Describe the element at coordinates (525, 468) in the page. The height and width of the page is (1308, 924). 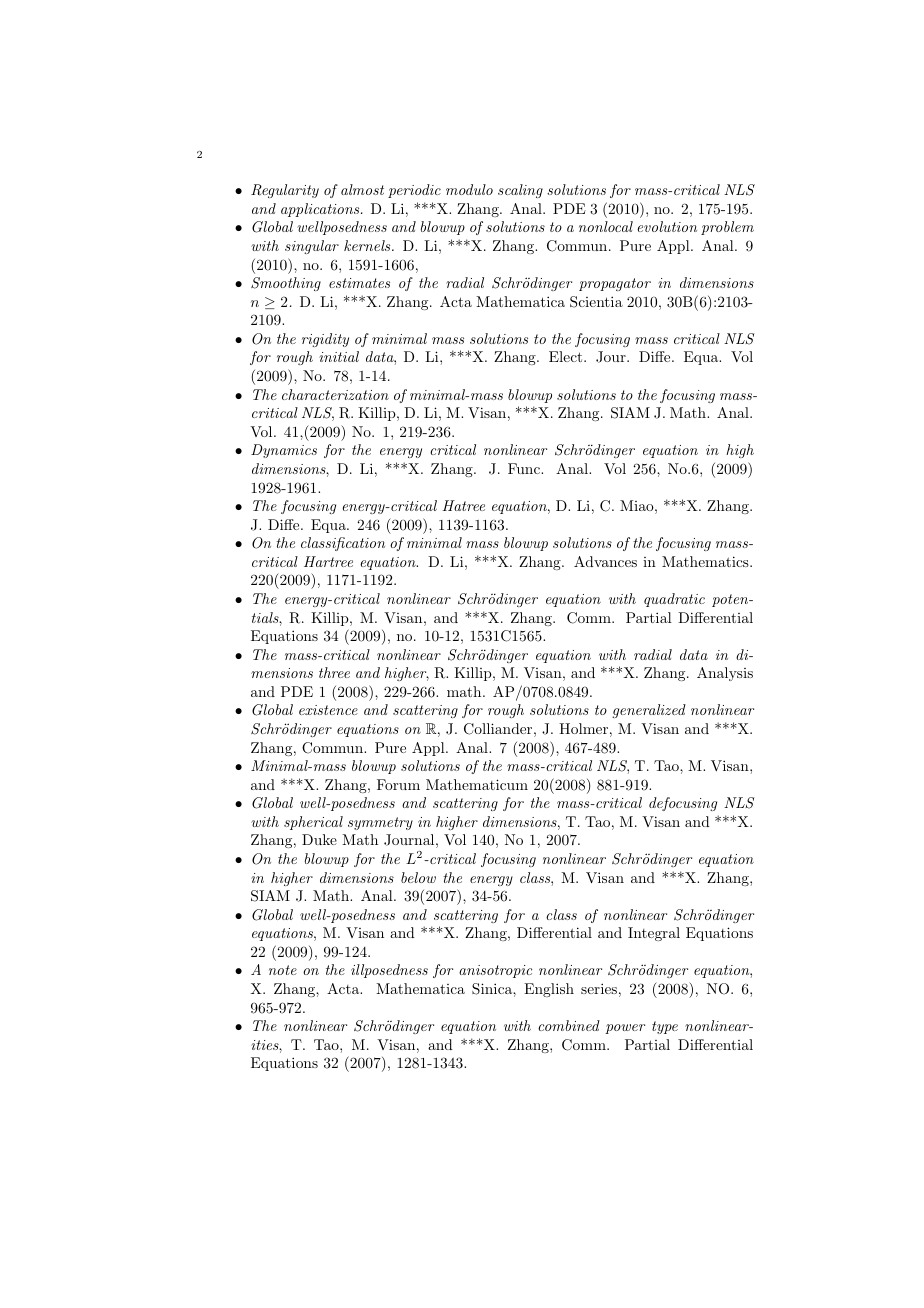
I see `Func` at that location.
